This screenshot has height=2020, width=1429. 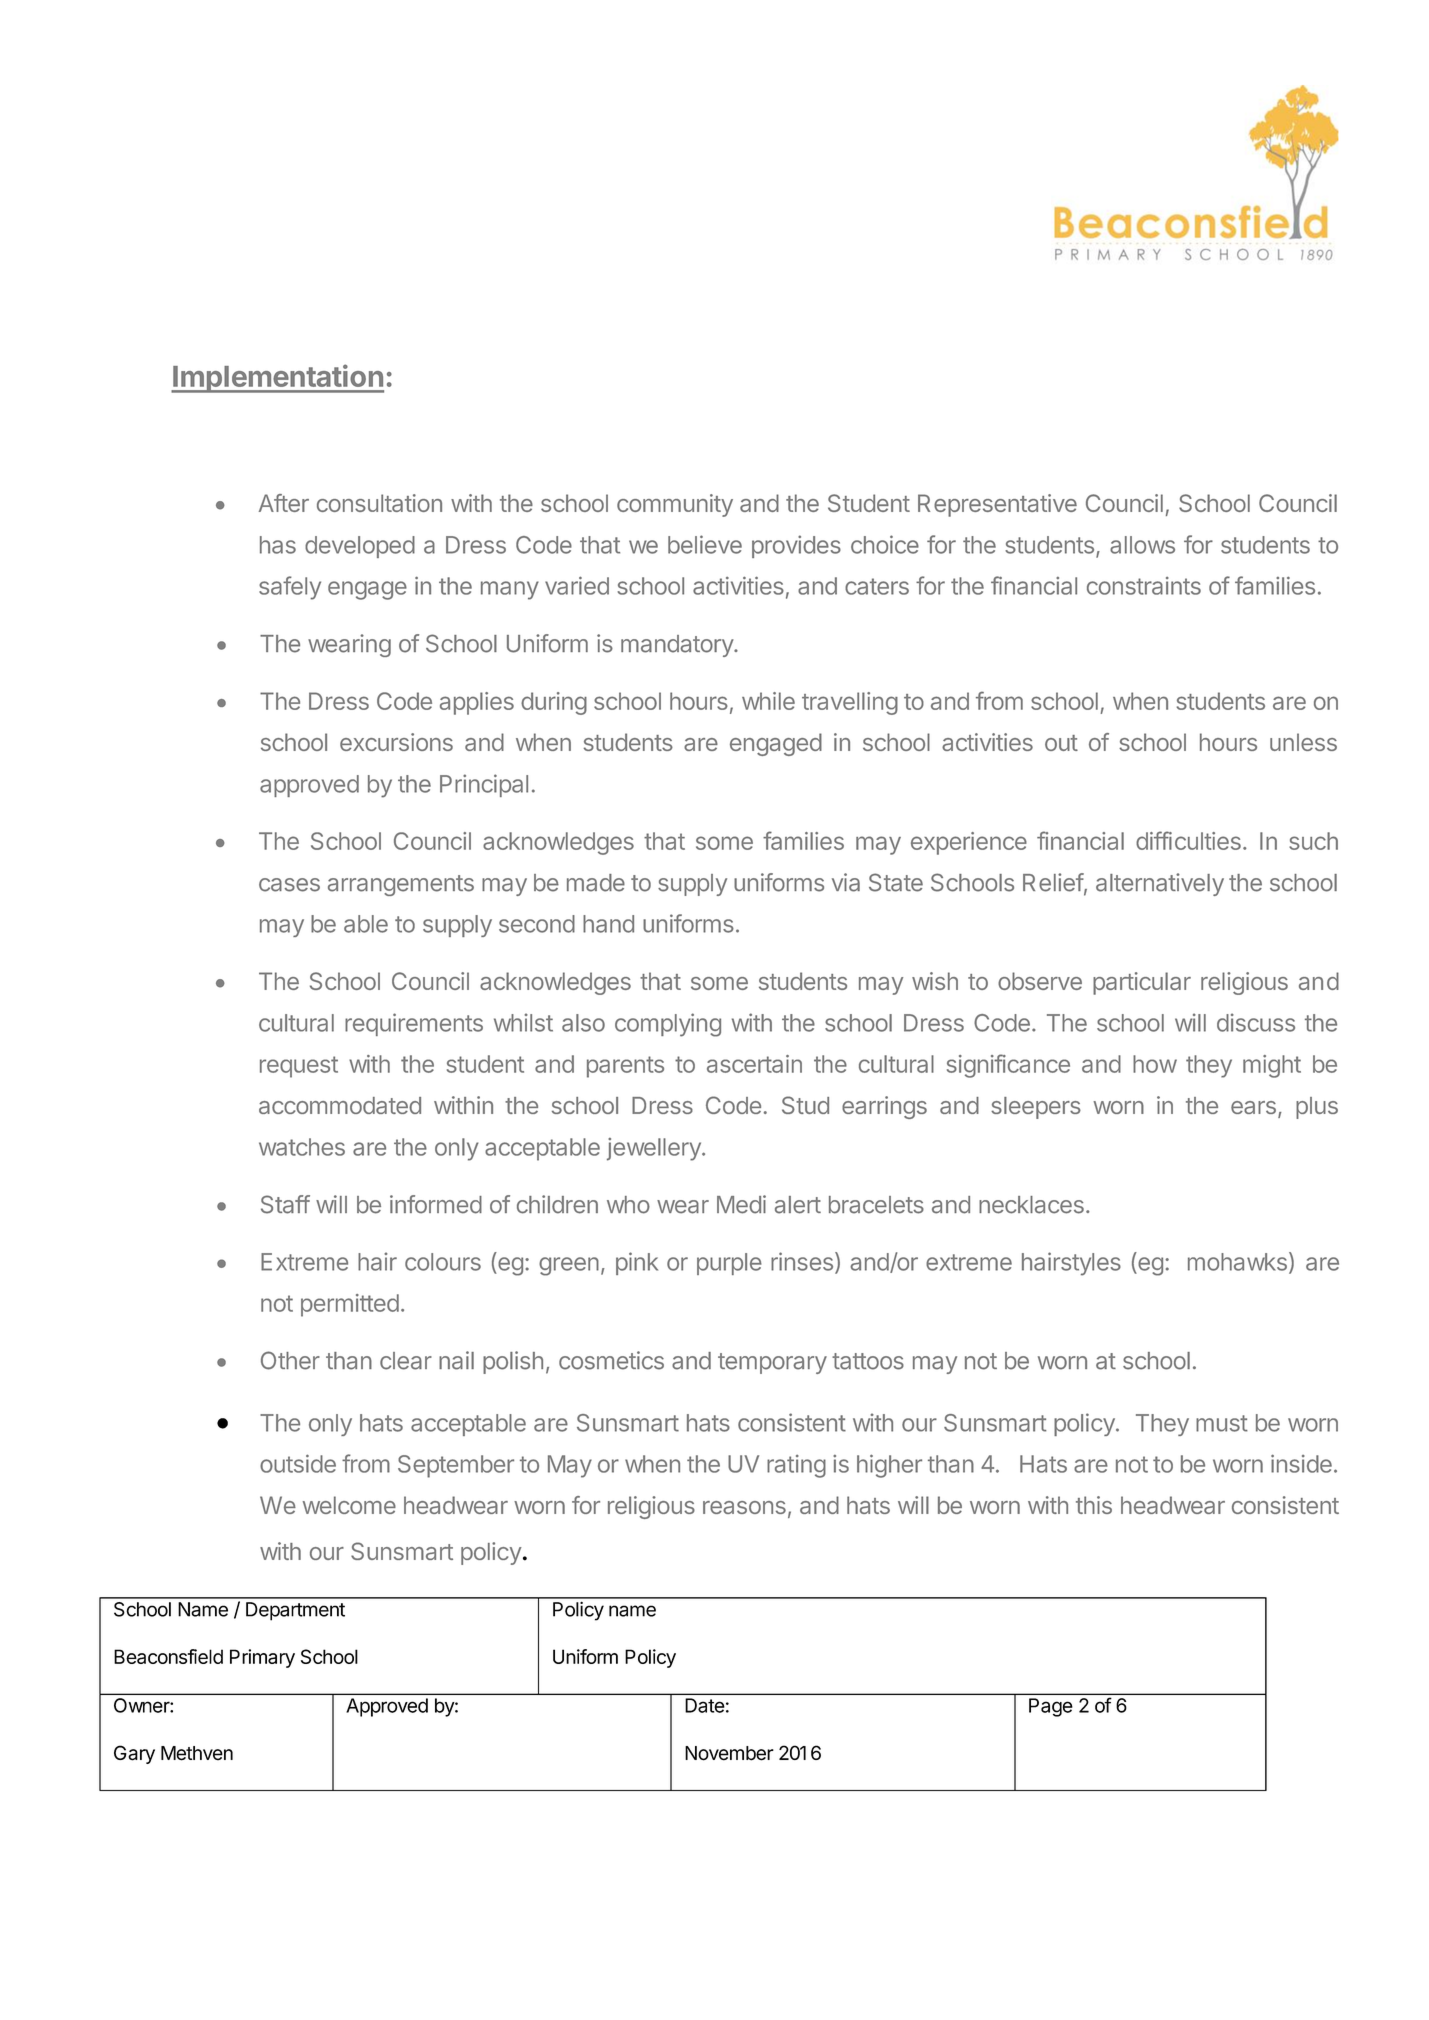 What do you see at coordinates (396, 742) in the screenshot?
I see `excursions` at bounding box center [396, 742].
